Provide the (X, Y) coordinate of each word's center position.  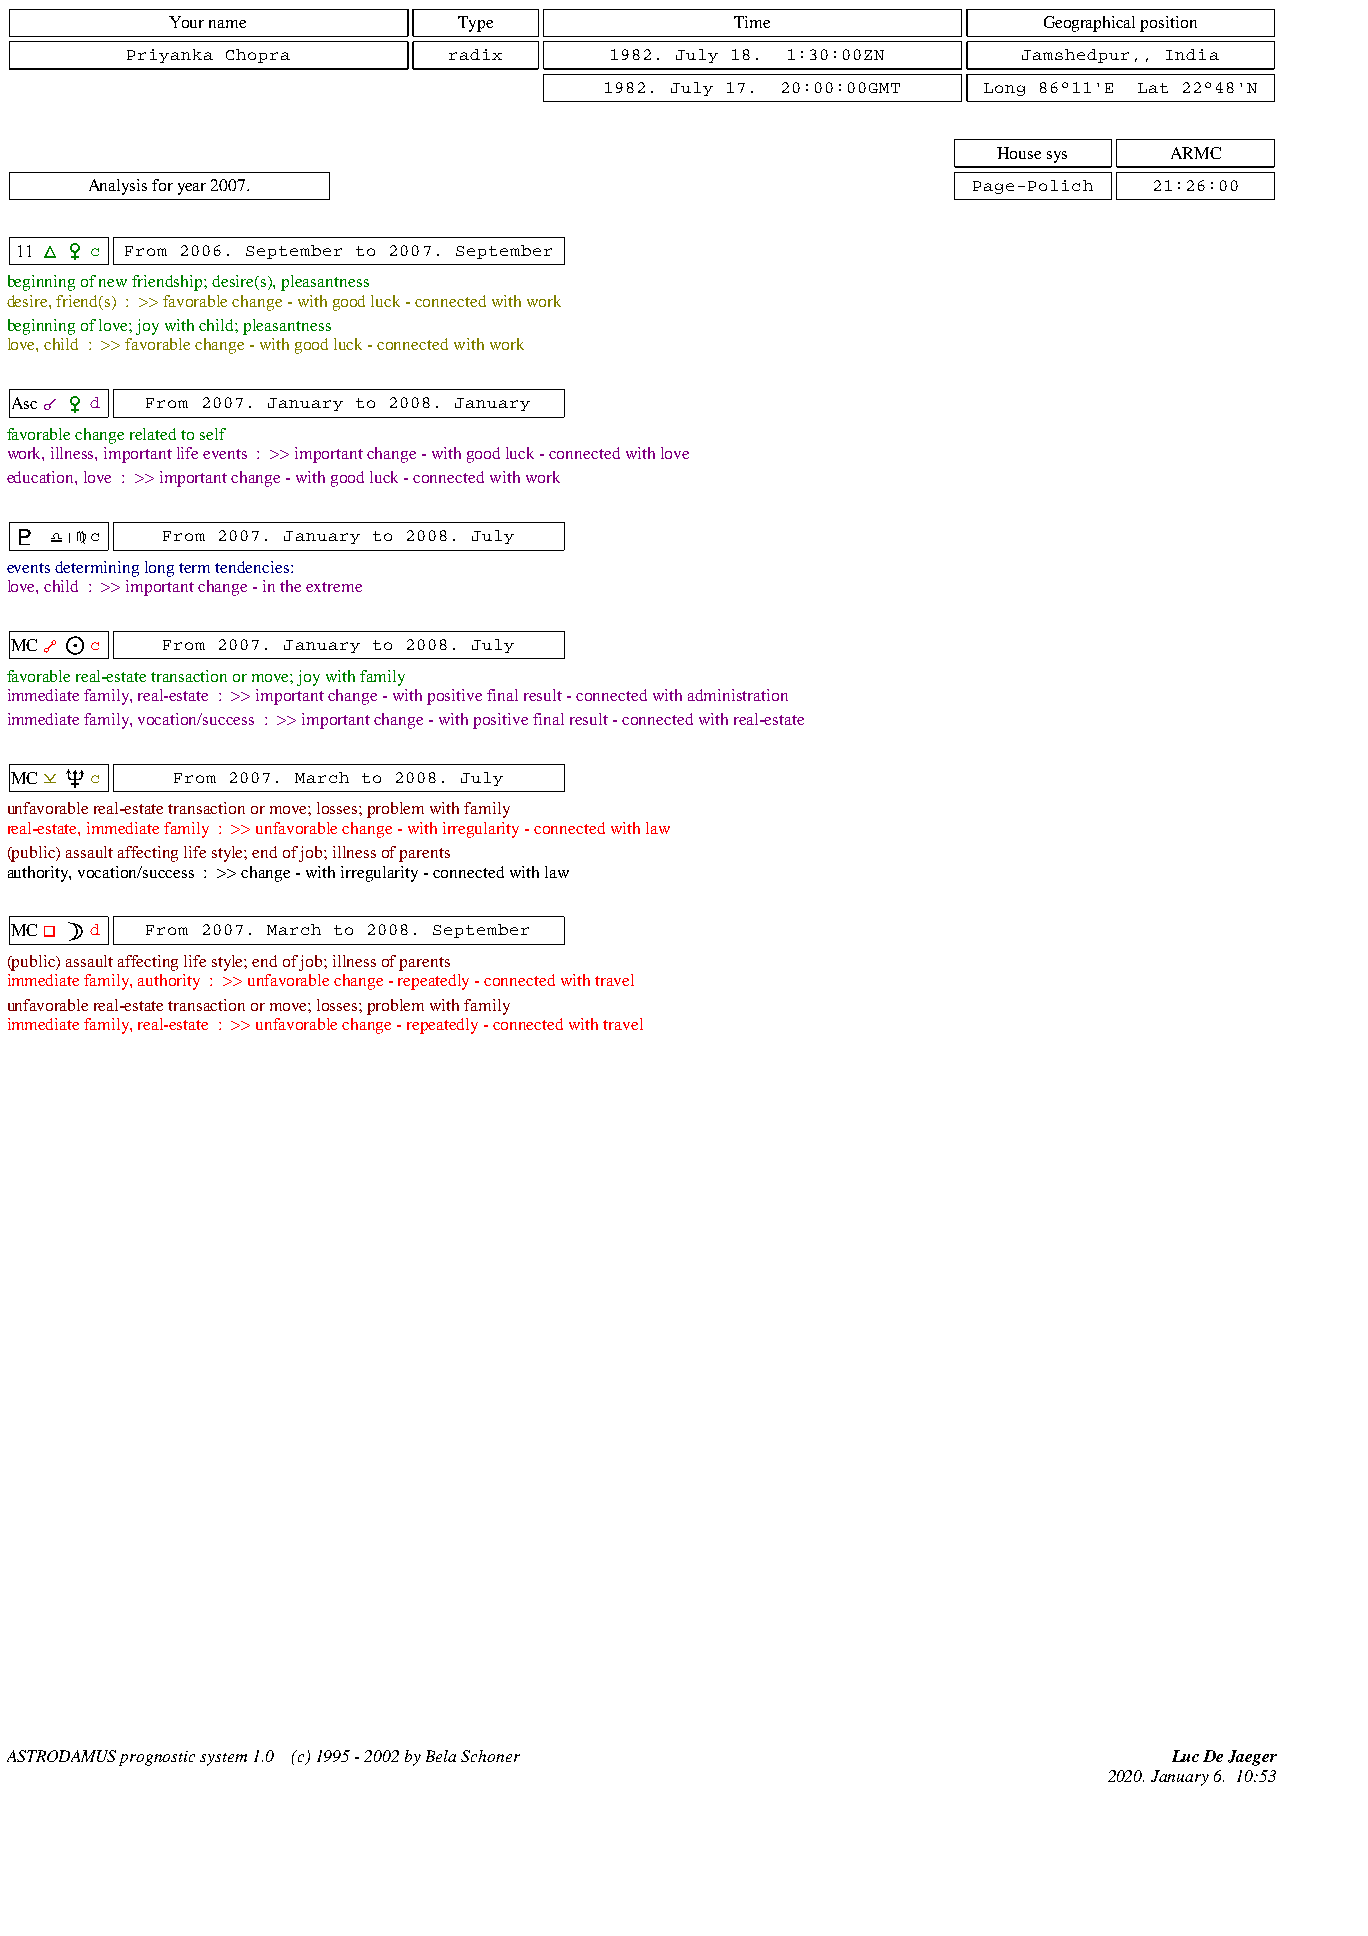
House (1019, 153)
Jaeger (1252, 1758)
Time (752, 22)
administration (738, 695)
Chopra (258, 56)
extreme (334, 587)
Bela (441, 1756)
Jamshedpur (1075, 56)
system (223, 1759)
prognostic (157, 1758)
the (290, 586)
